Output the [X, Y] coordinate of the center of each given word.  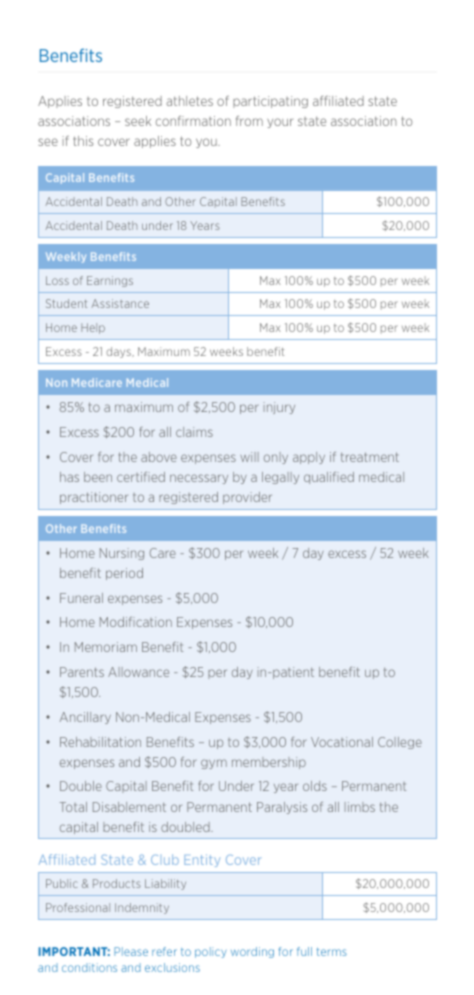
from [249, 121]
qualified [329, 478]
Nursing [122, 554]
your [280, 123]
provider [247, 498]
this [83, 141]
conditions [89, 967]
